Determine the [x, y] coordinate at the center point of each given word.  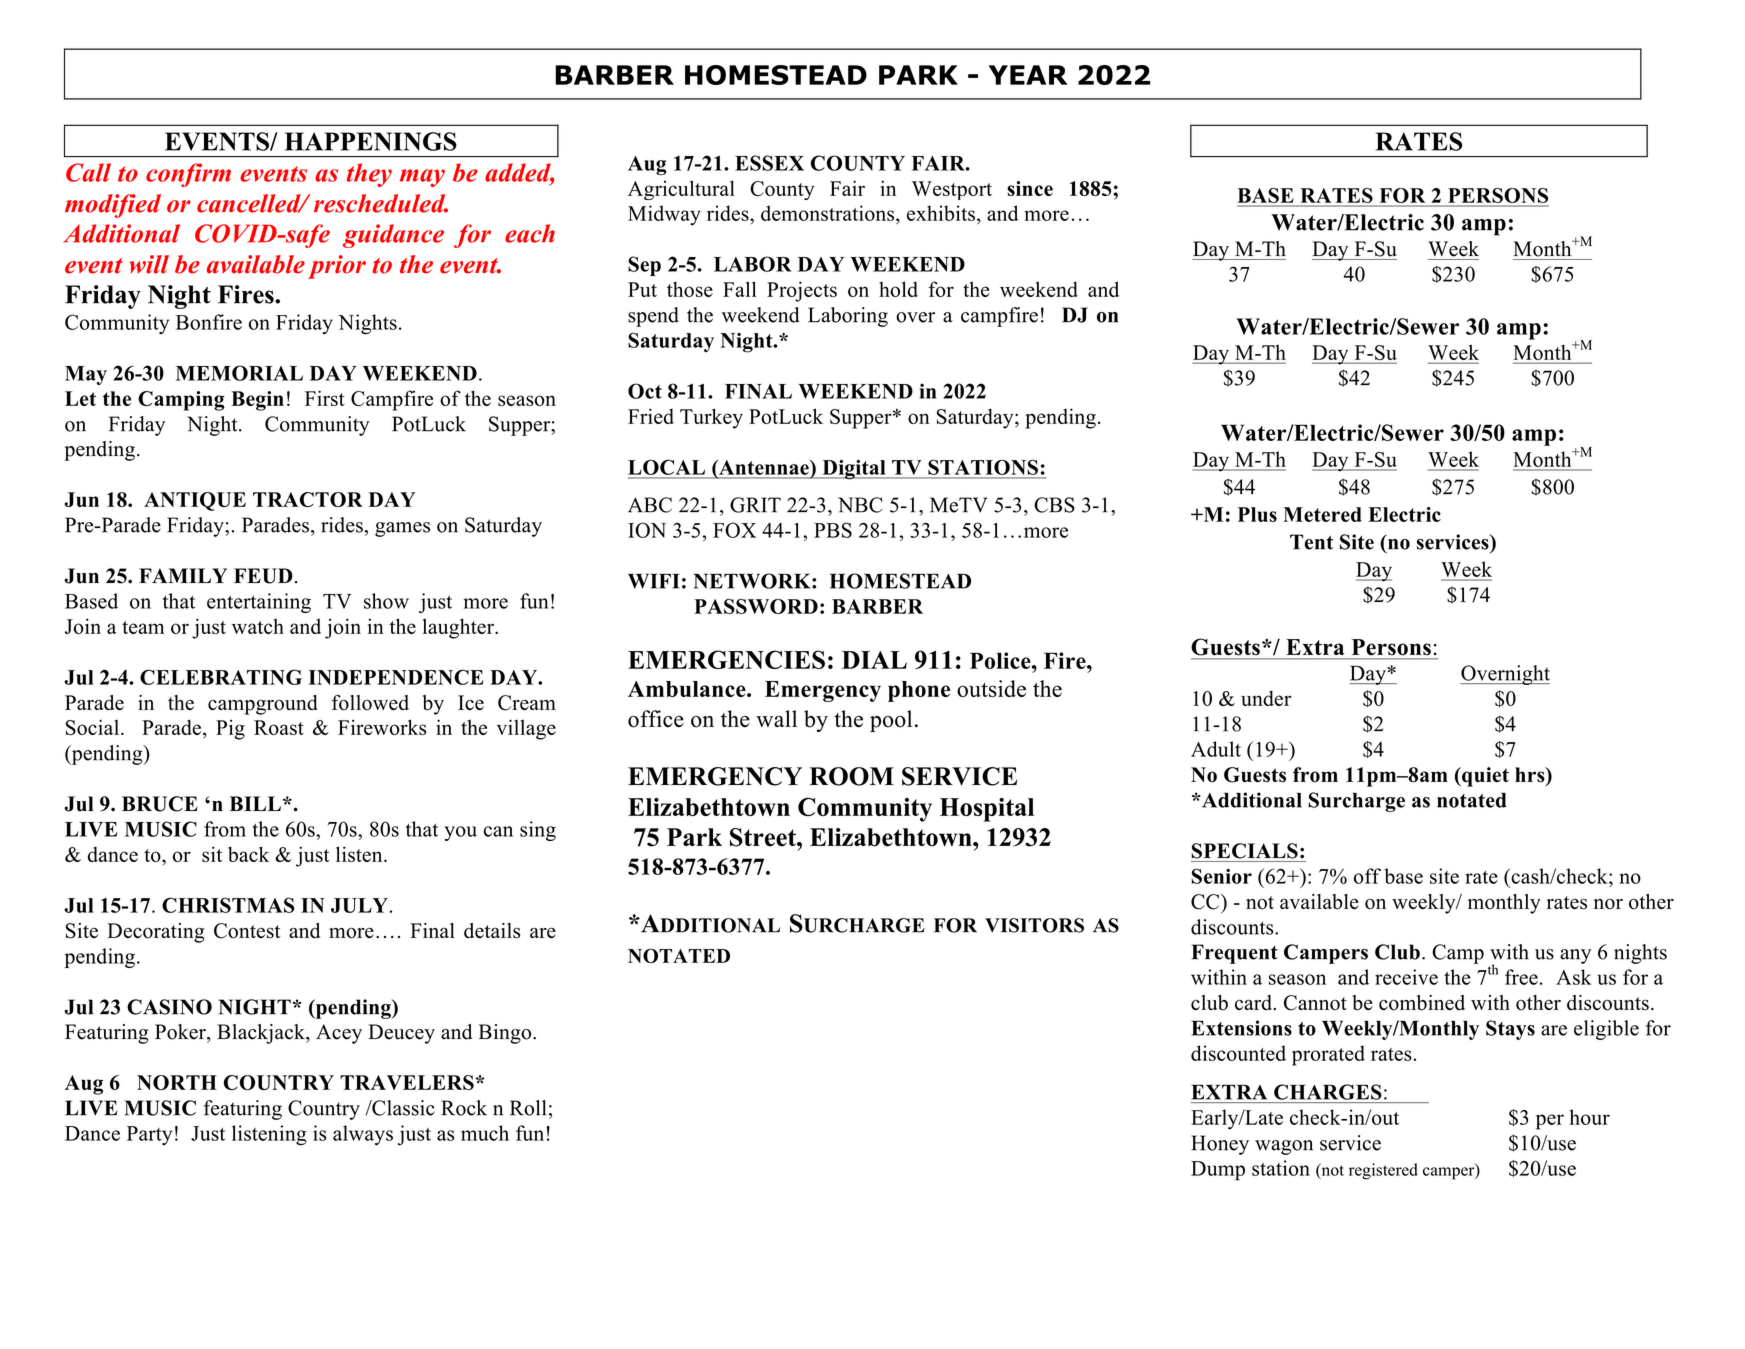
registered [1383, 1171]
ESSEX [769, 163]
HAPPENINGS [371, 141]
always [363, 1135]
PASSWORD [756, 606]
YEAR [1028, 75]
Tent [1311, 542]
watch [258, 626]
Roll [528, 1108]
